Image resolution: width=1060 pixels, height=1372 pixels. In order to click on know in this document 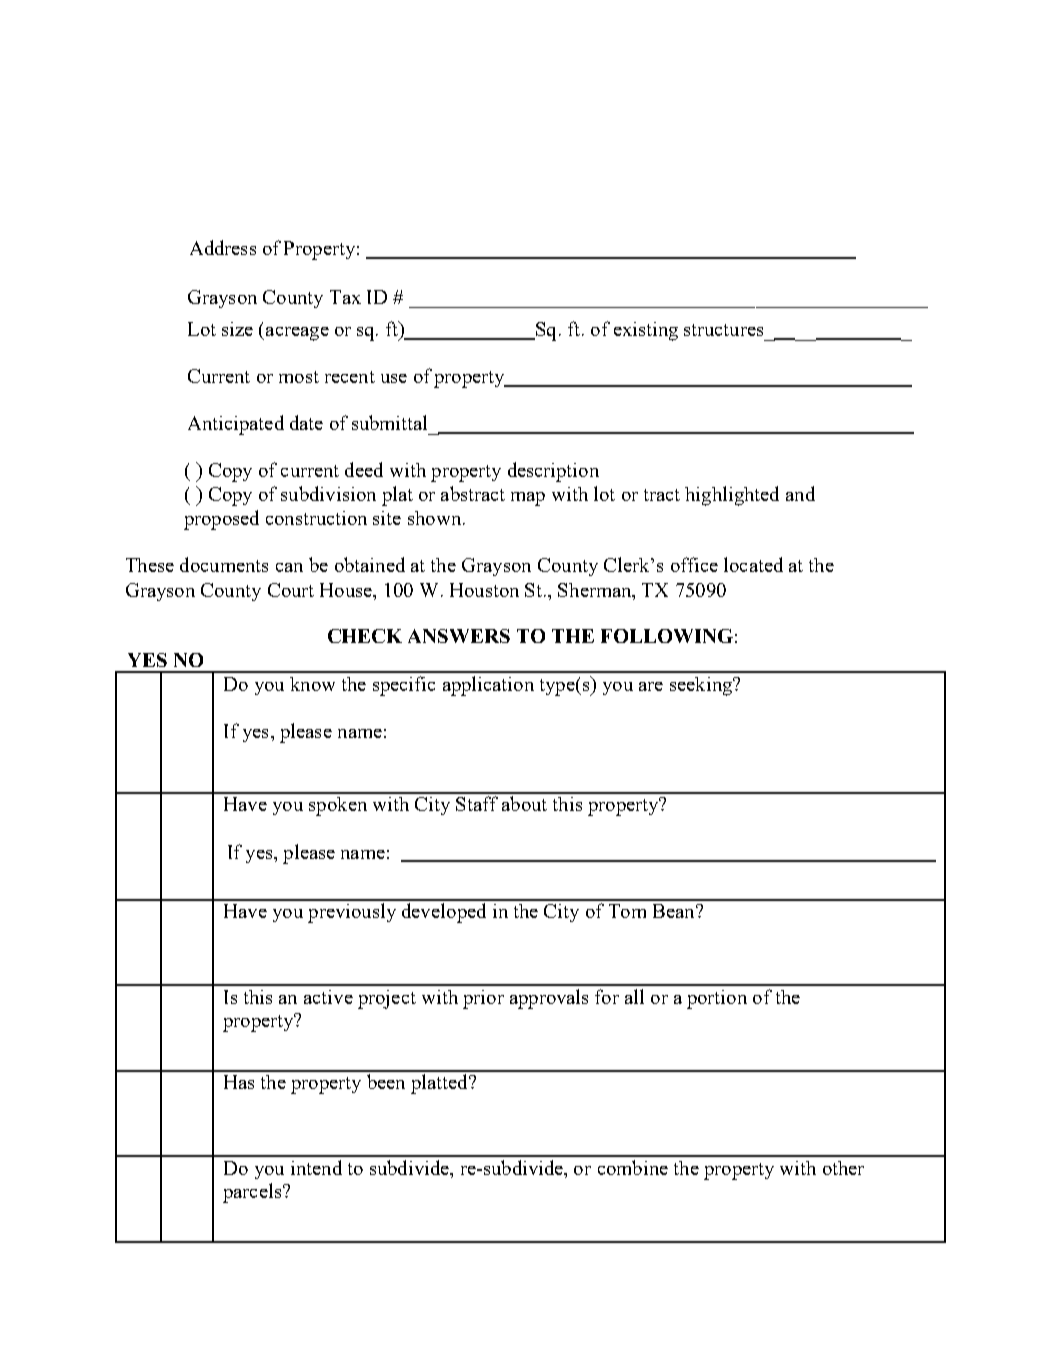, I will do `click(312, 684)`.
